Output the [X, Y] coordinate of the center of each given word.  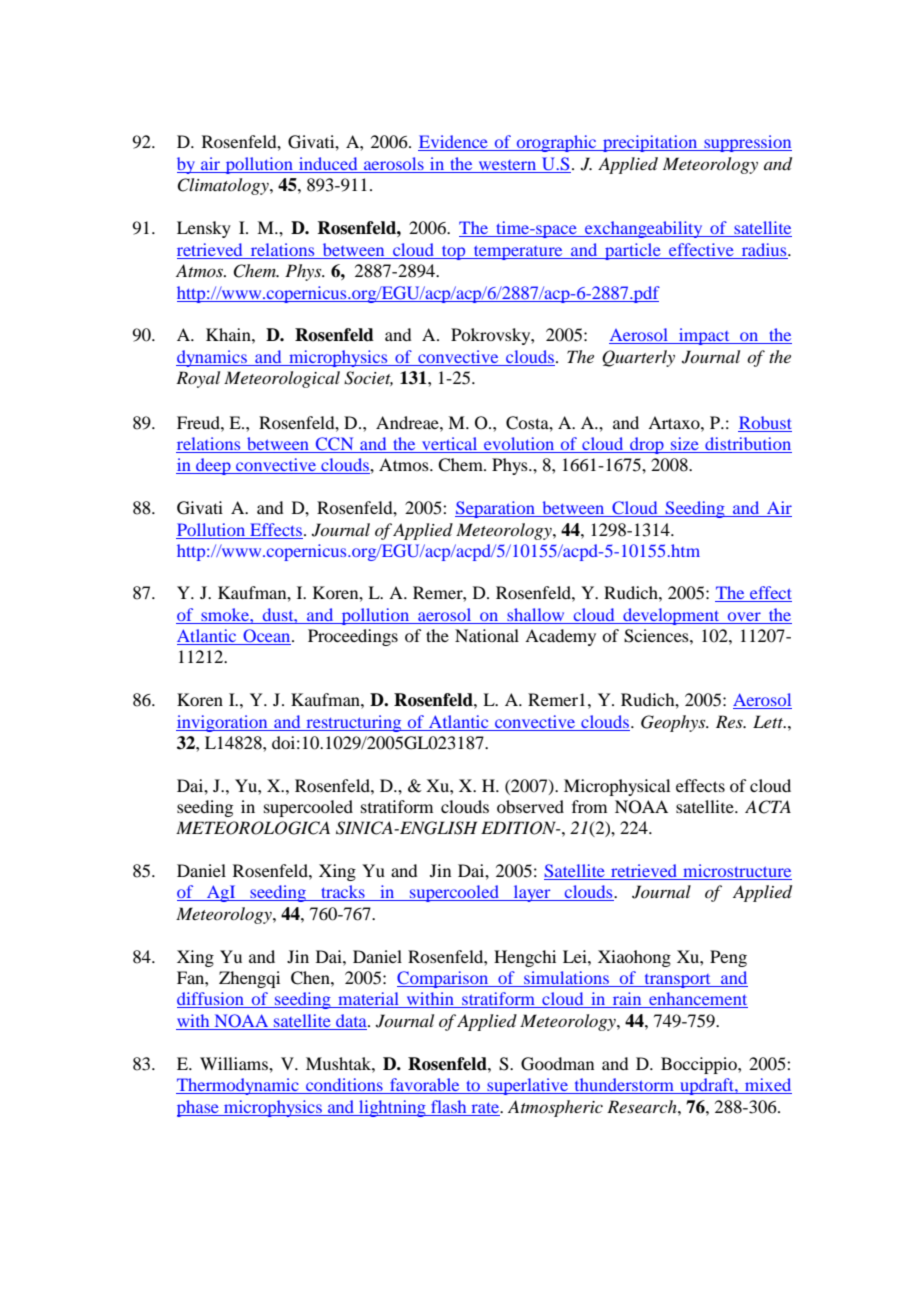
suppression [747, 143]
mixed [767, 1086]
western [507, 165]
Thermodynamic [238, 1086]
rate [487, 1108]
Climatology [224, 186]
